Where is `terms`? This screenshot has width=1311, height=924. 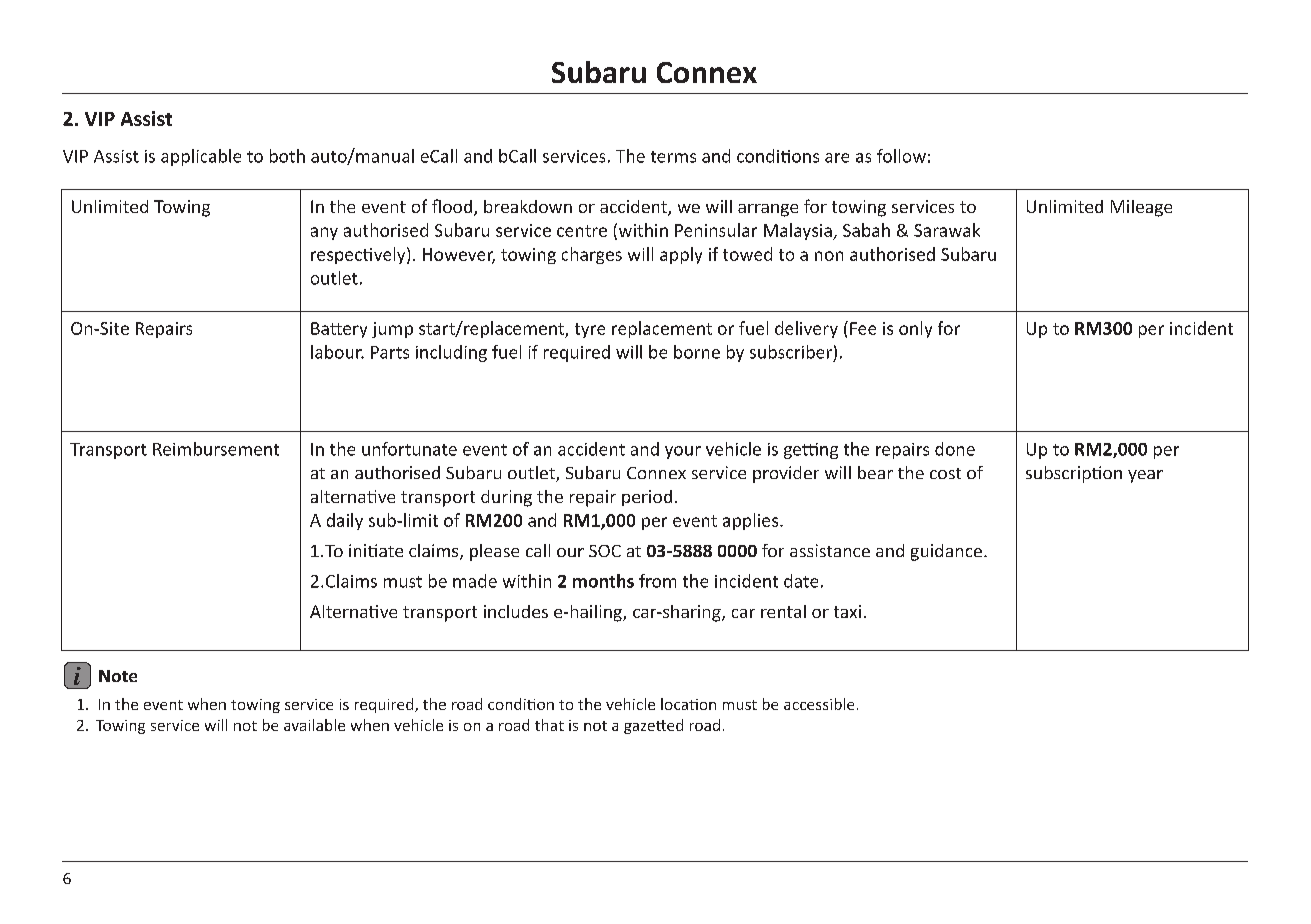 terms is located at coordinates (673, 157).
